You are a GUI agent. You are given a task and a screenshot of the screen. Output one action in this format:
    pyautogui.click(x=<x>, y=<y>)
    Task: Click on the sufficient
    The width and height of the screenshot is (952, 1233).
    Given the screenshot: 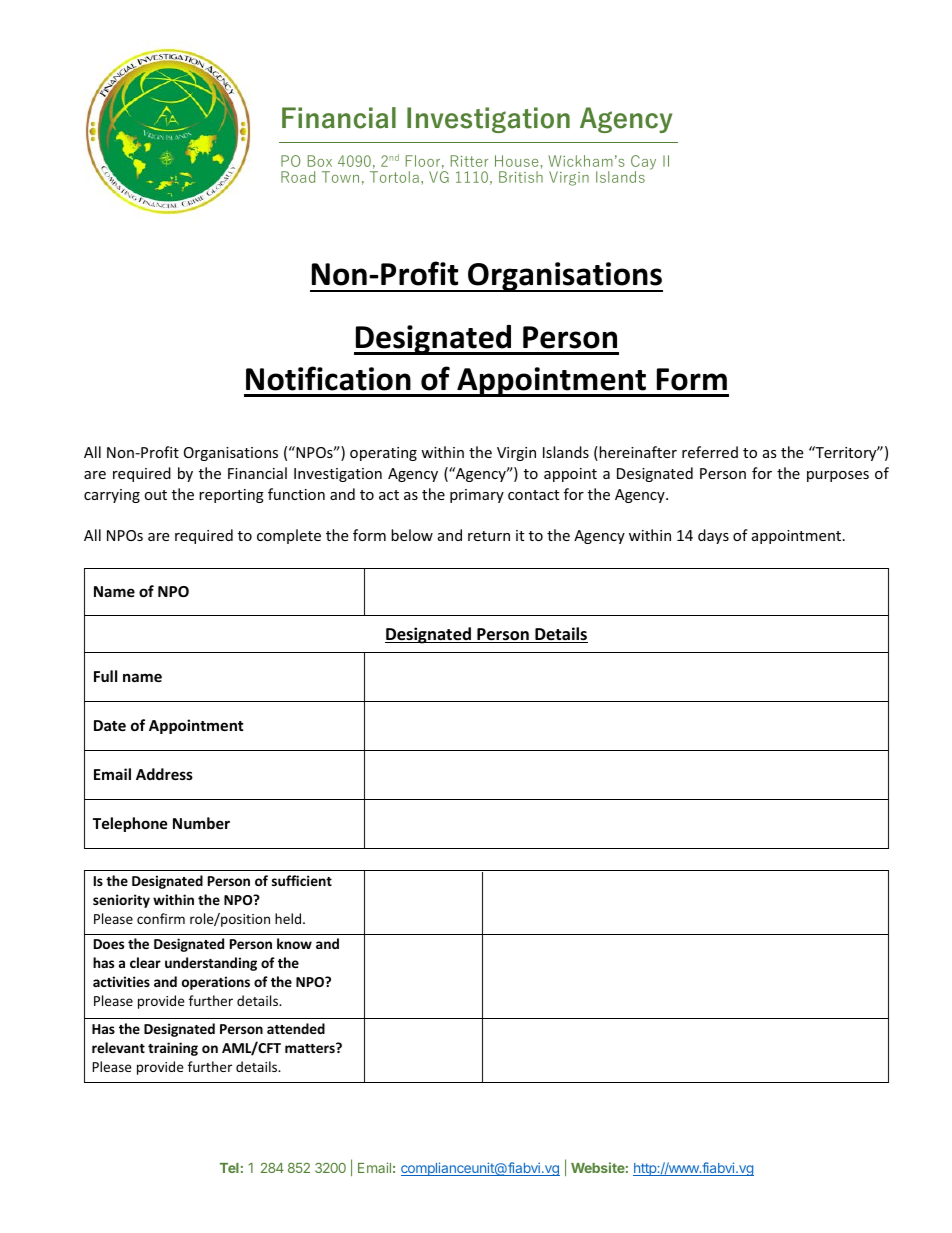 What is the action you would take?
    pyautogui.click(x=302, y=880)
